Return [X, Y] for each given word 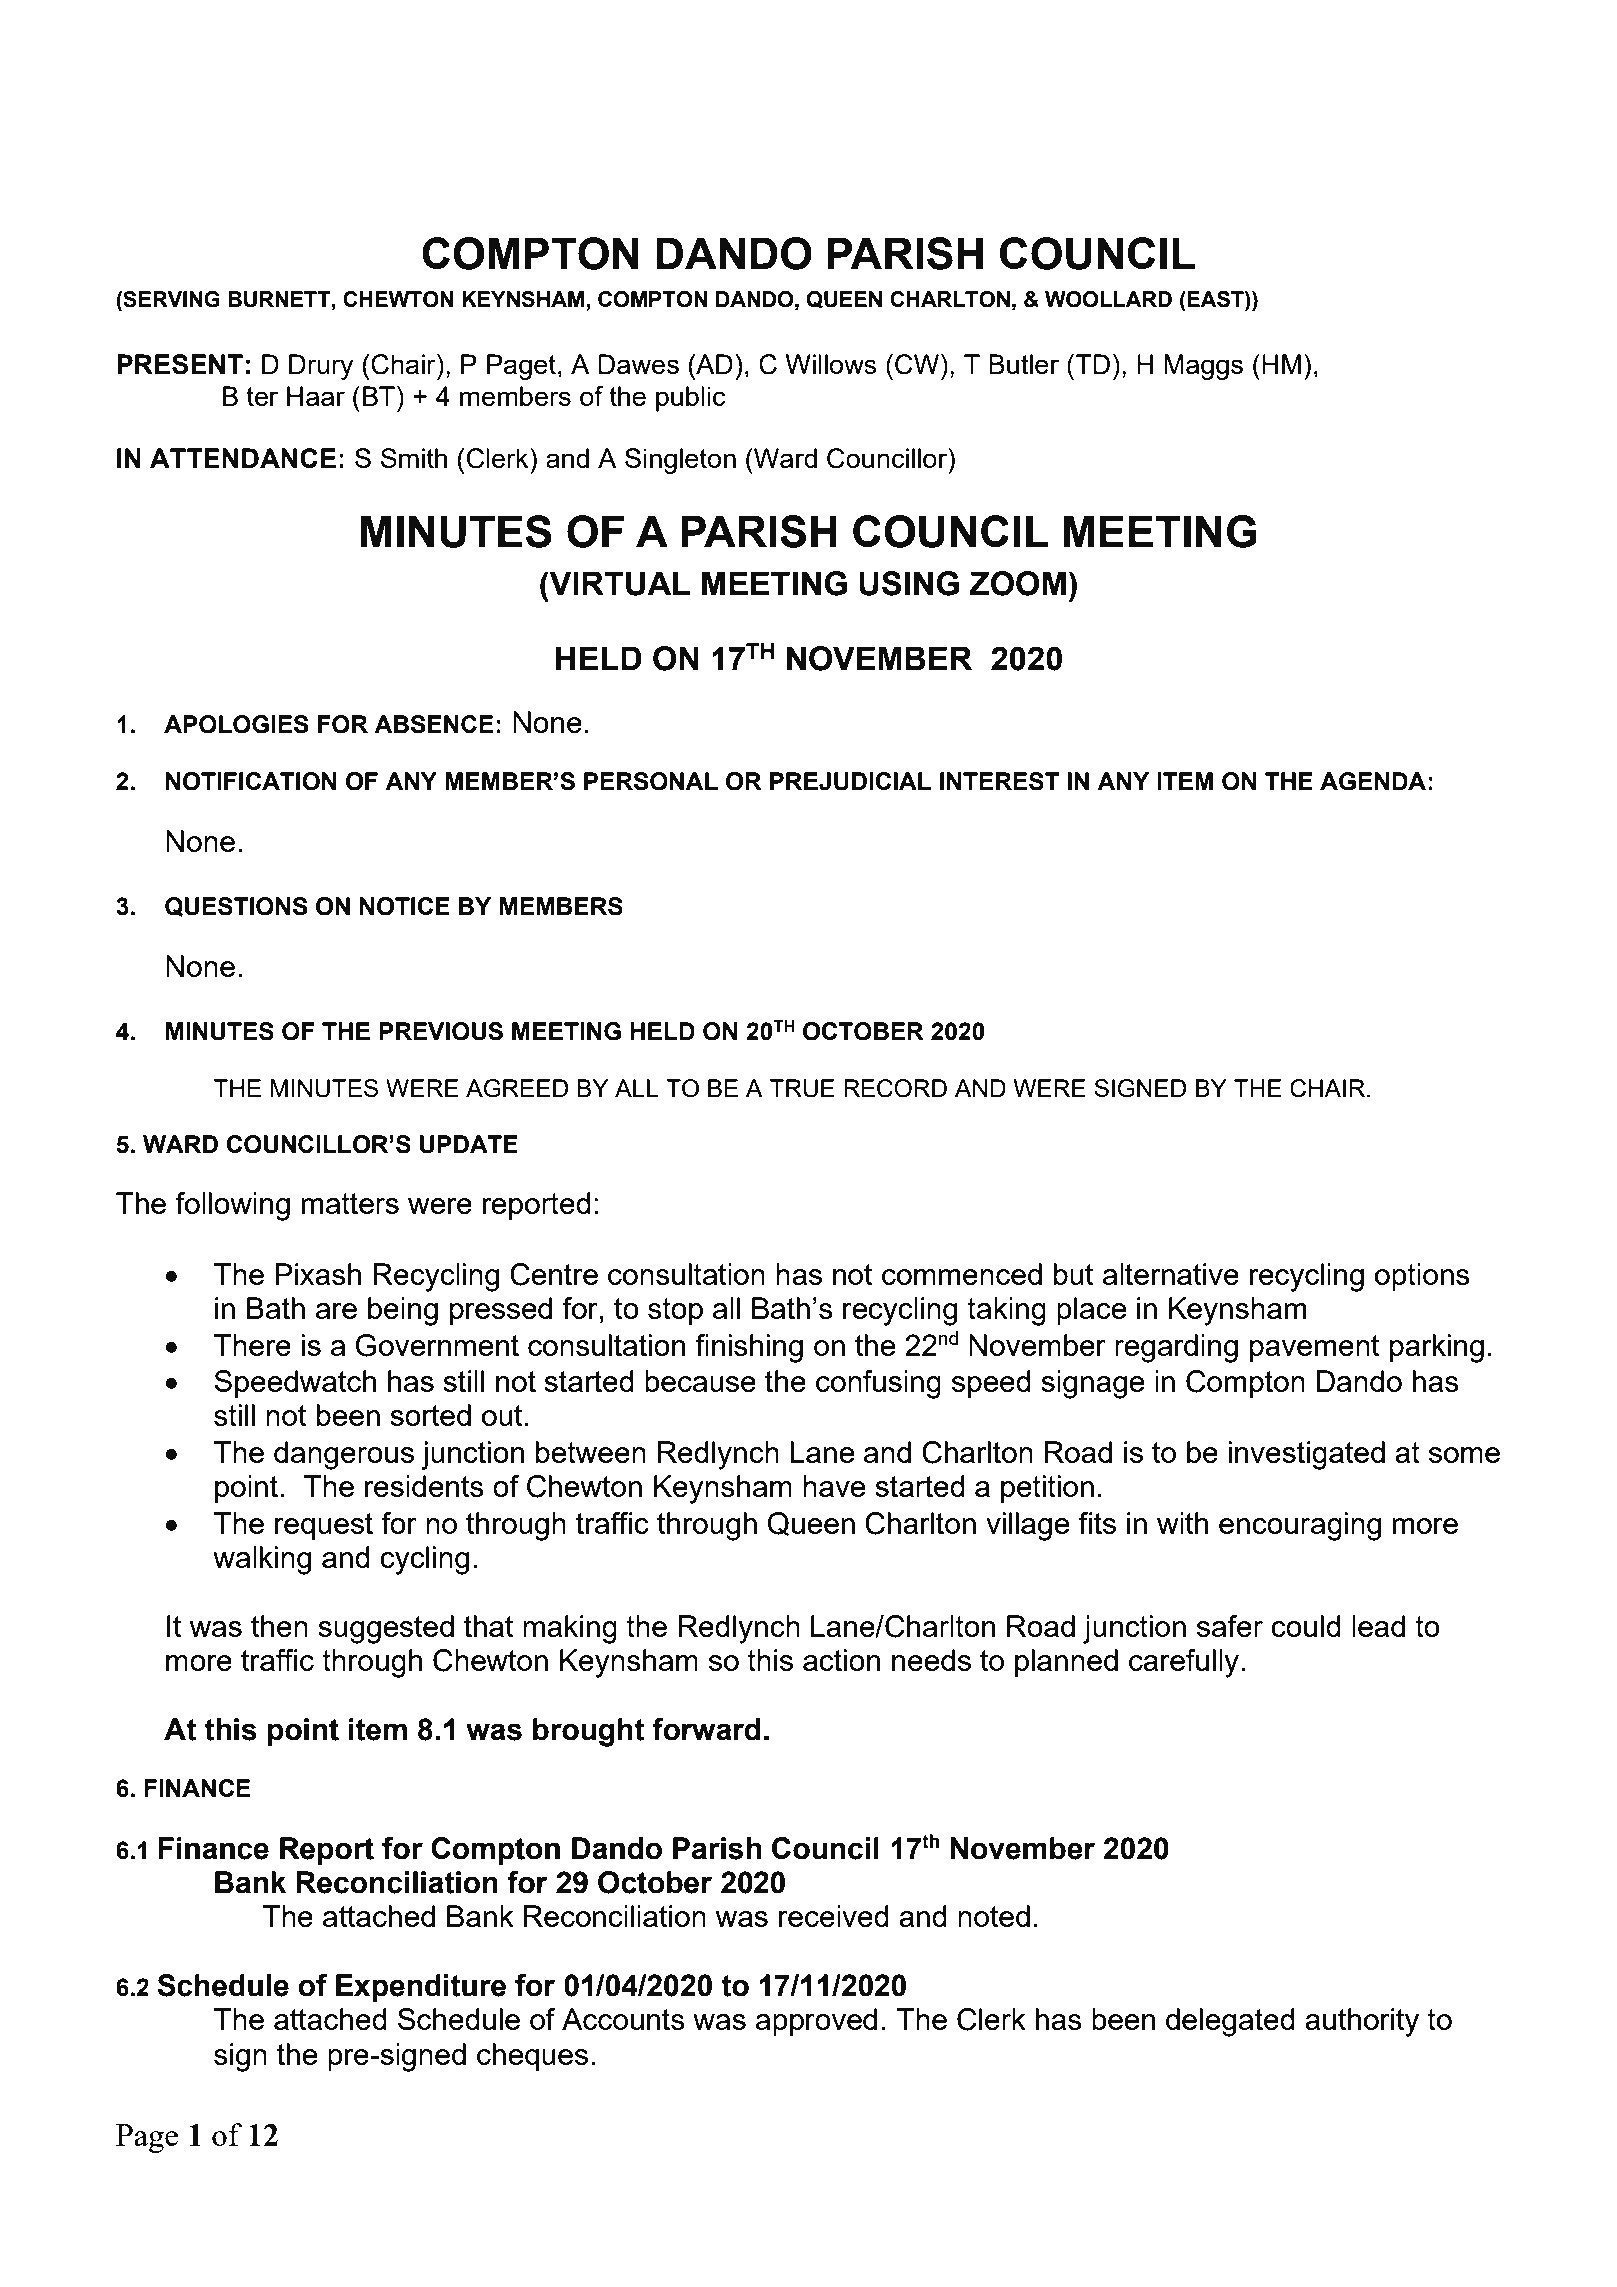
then [279, 1626]
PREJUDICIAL [850, 781]
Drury [321, 367]
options [1422, 1277]
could [1306, 1626]
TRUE [802, 1088]
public [691, 399]
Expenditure [421, 1988]
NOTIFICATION [251, 781]
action [841, 1660]
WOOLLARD [1108, 299]
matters [350, 1203]
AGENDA [1373, 781]
